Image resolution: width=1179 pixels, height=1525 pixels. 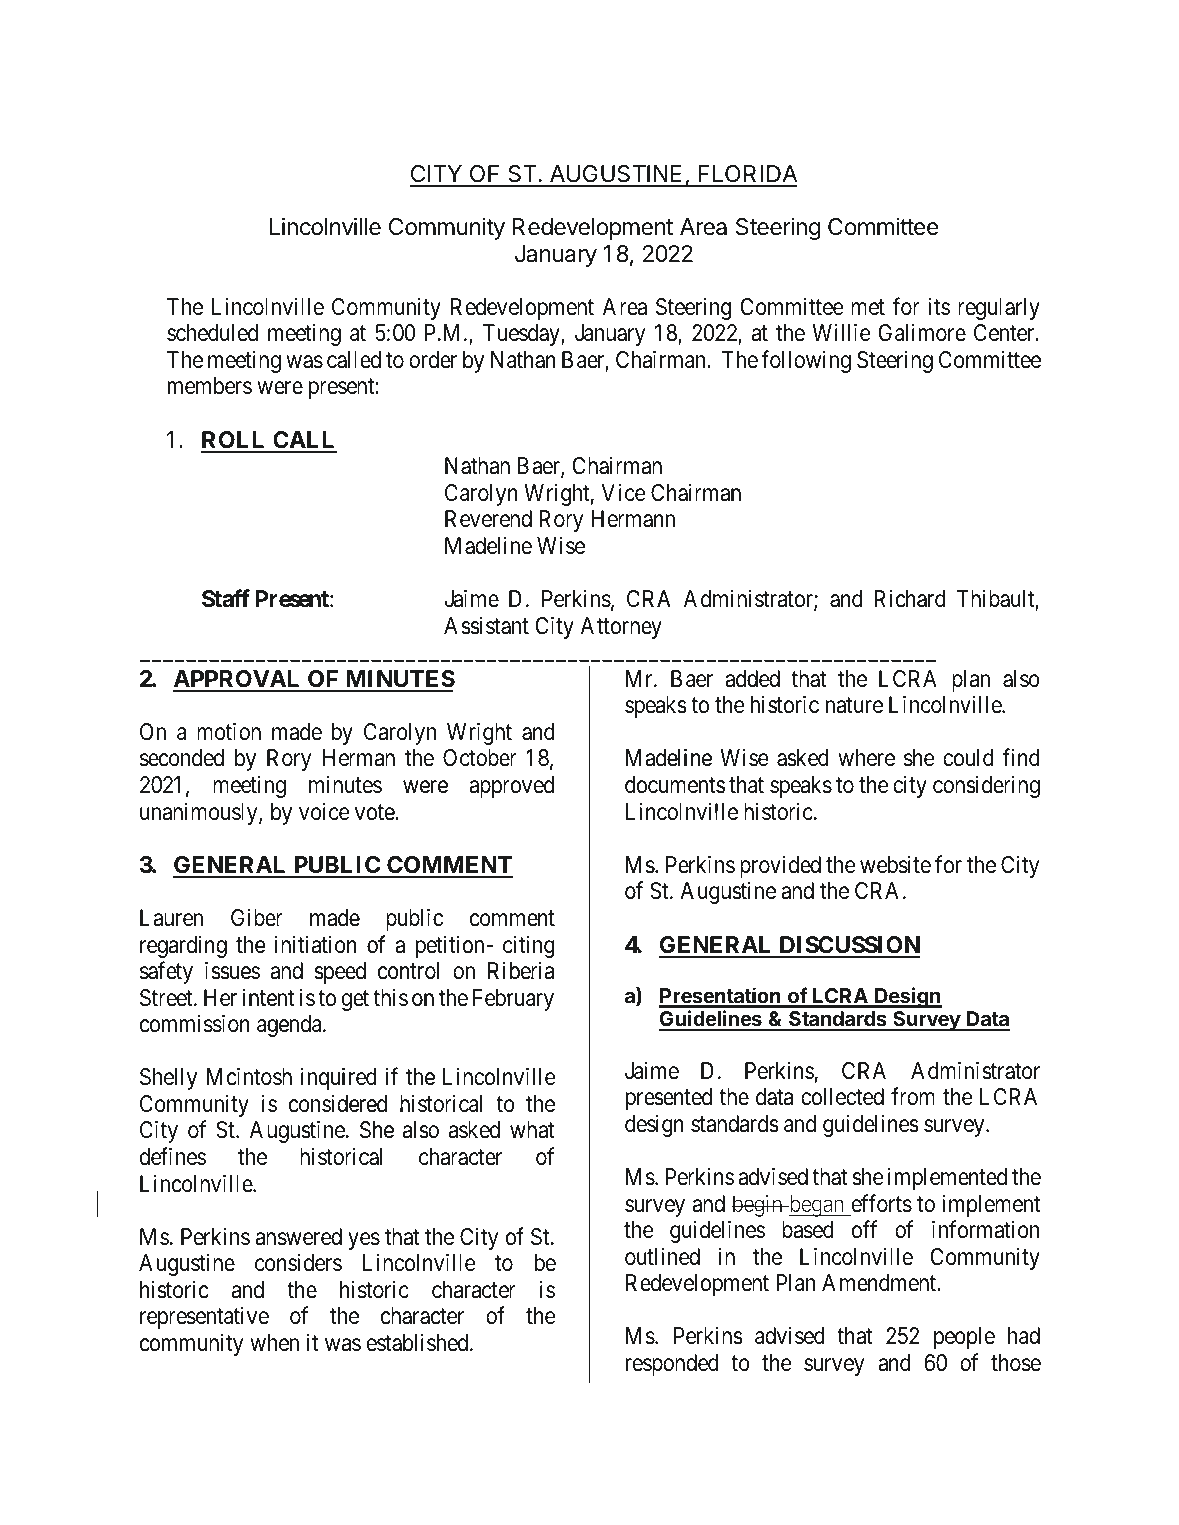 I want to click on voice, so click(x=324, y=811).
